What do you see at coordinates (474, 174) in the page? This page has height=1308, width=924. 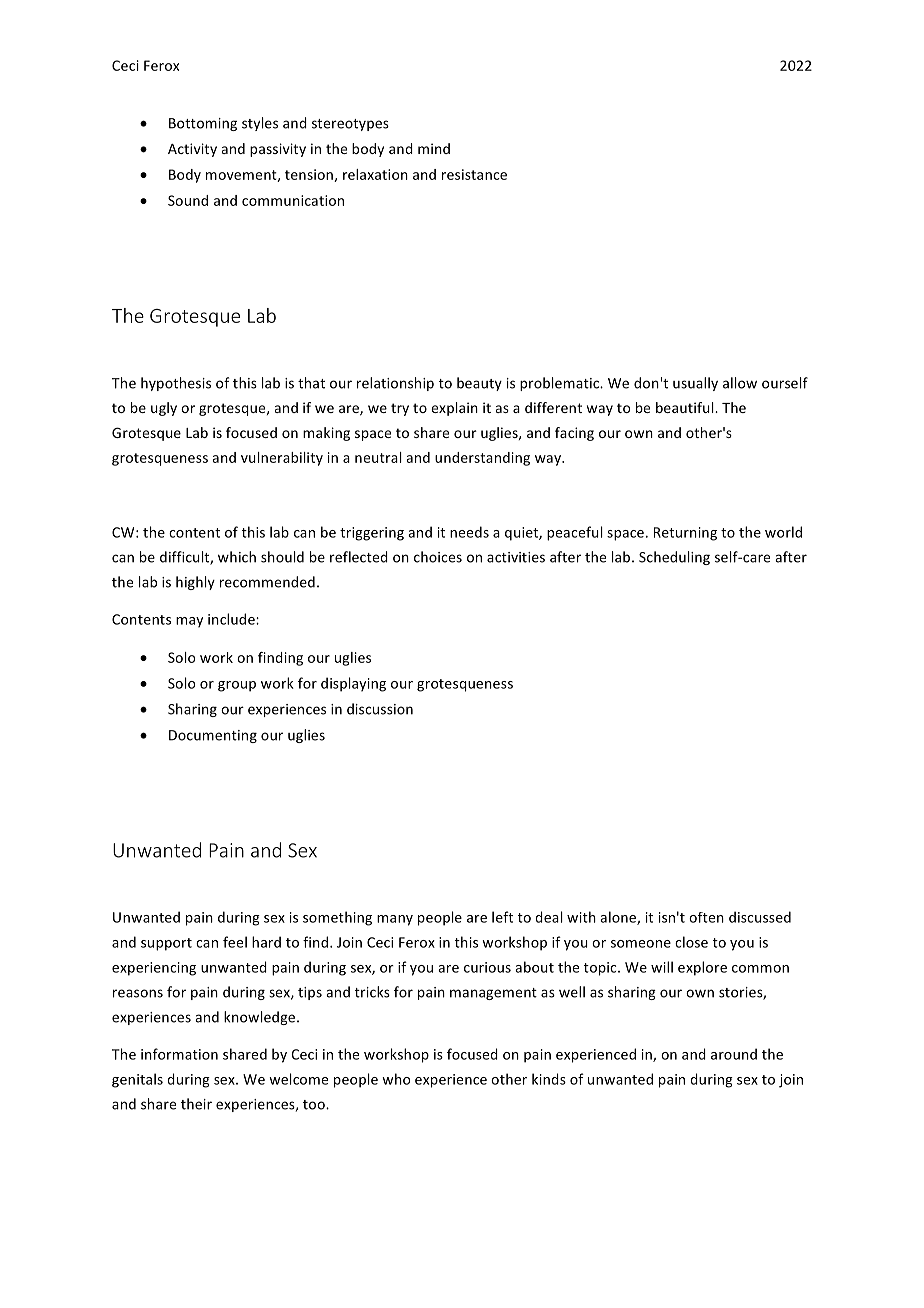 I see `resistance` at bounding box center [474, 174].
